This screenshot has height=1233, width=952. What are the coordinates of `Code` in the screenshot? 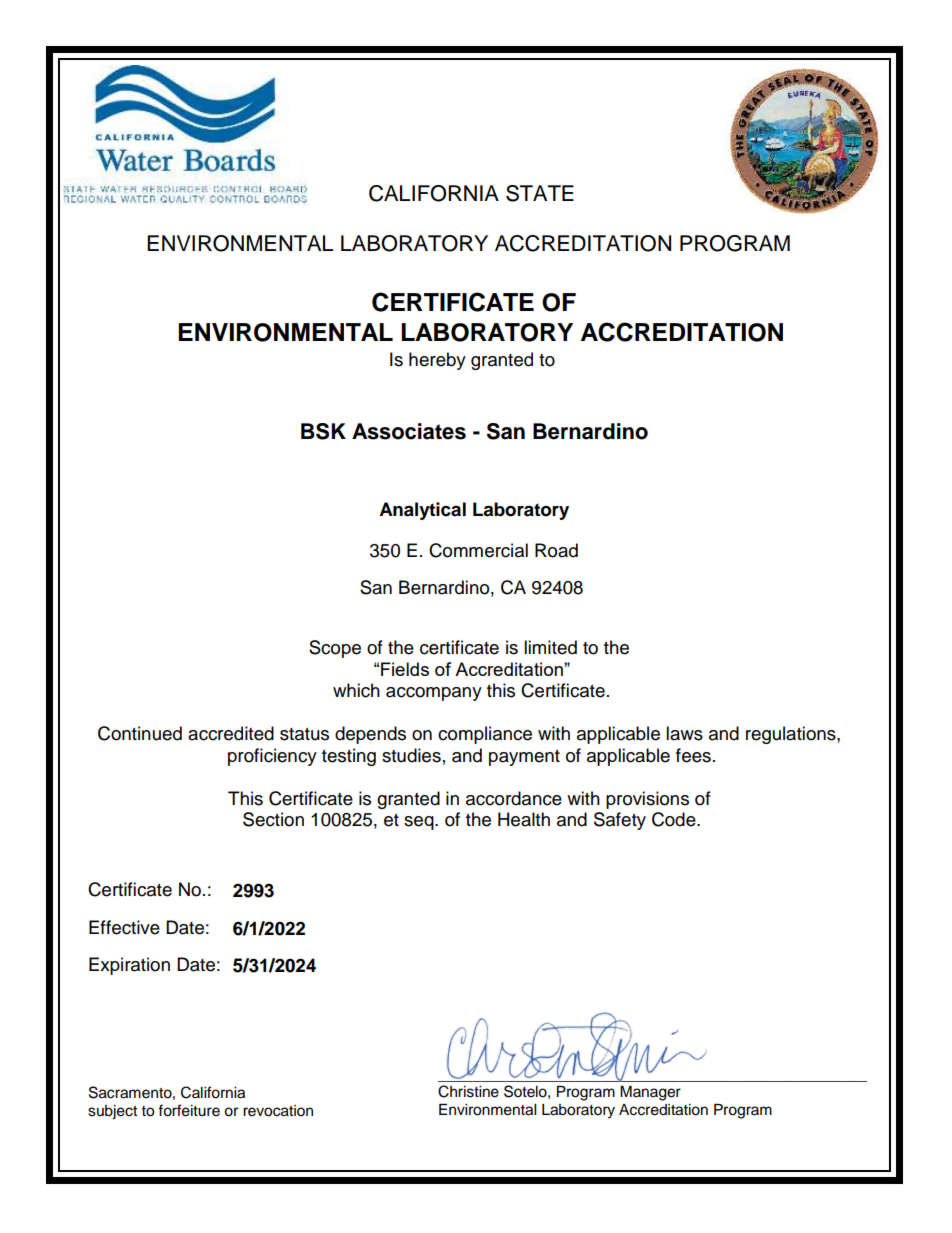 It's located at (675, 819).
